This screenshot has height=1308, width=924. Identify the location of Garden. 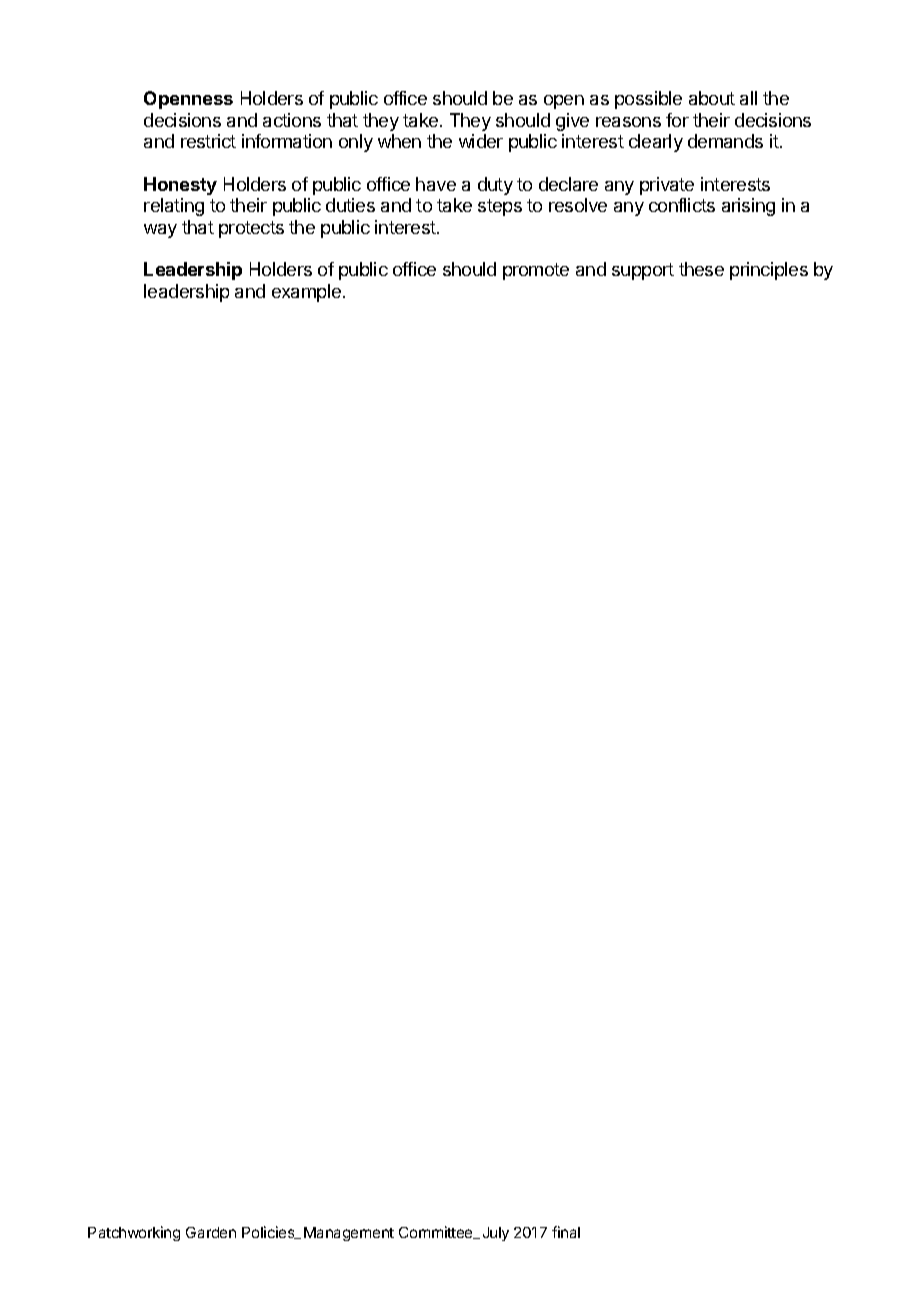
(211, 1232).
